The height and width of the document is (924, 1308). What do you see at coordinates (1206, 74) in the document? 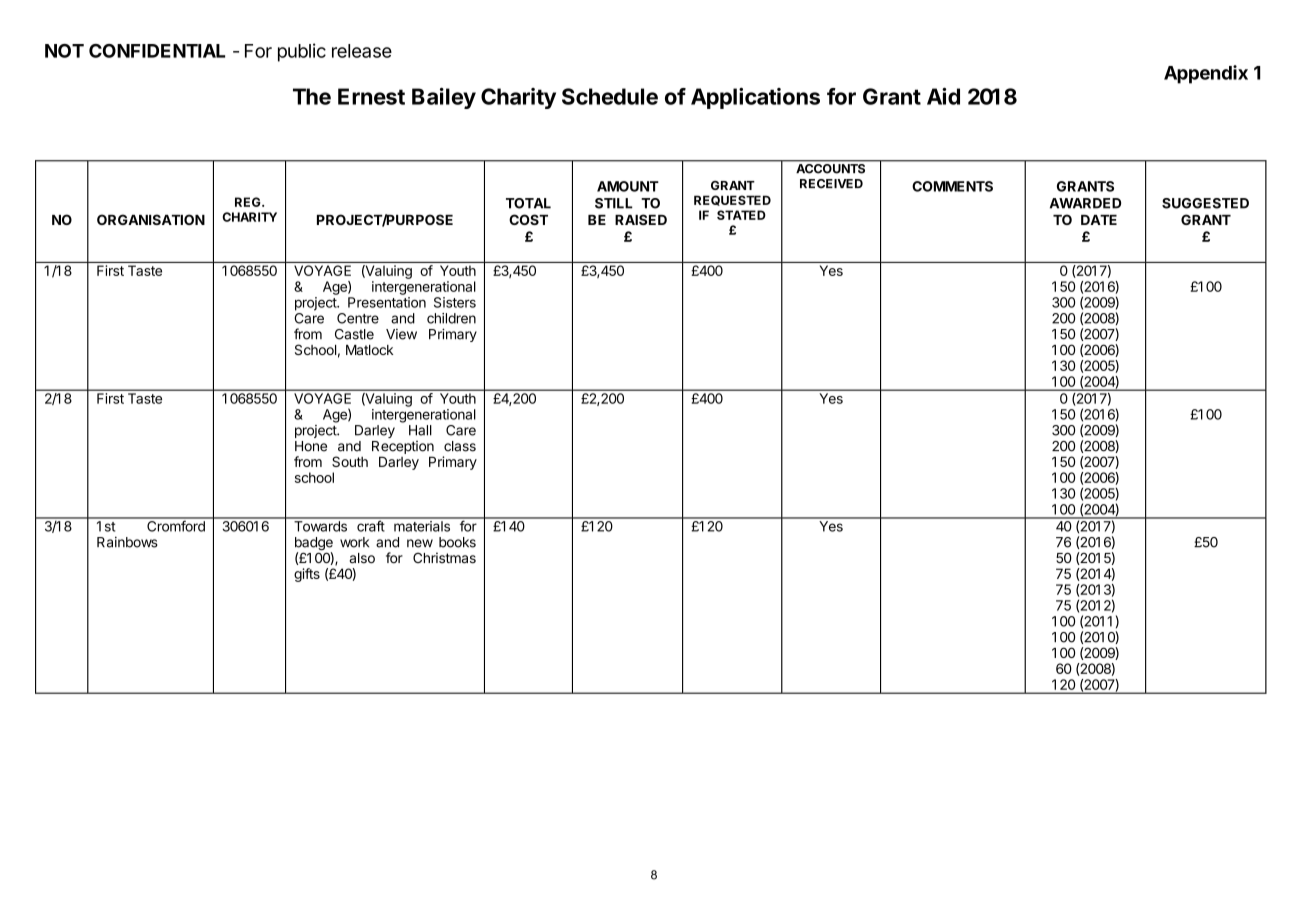
I see `Appendix` at bounding box center [1206, 74].
